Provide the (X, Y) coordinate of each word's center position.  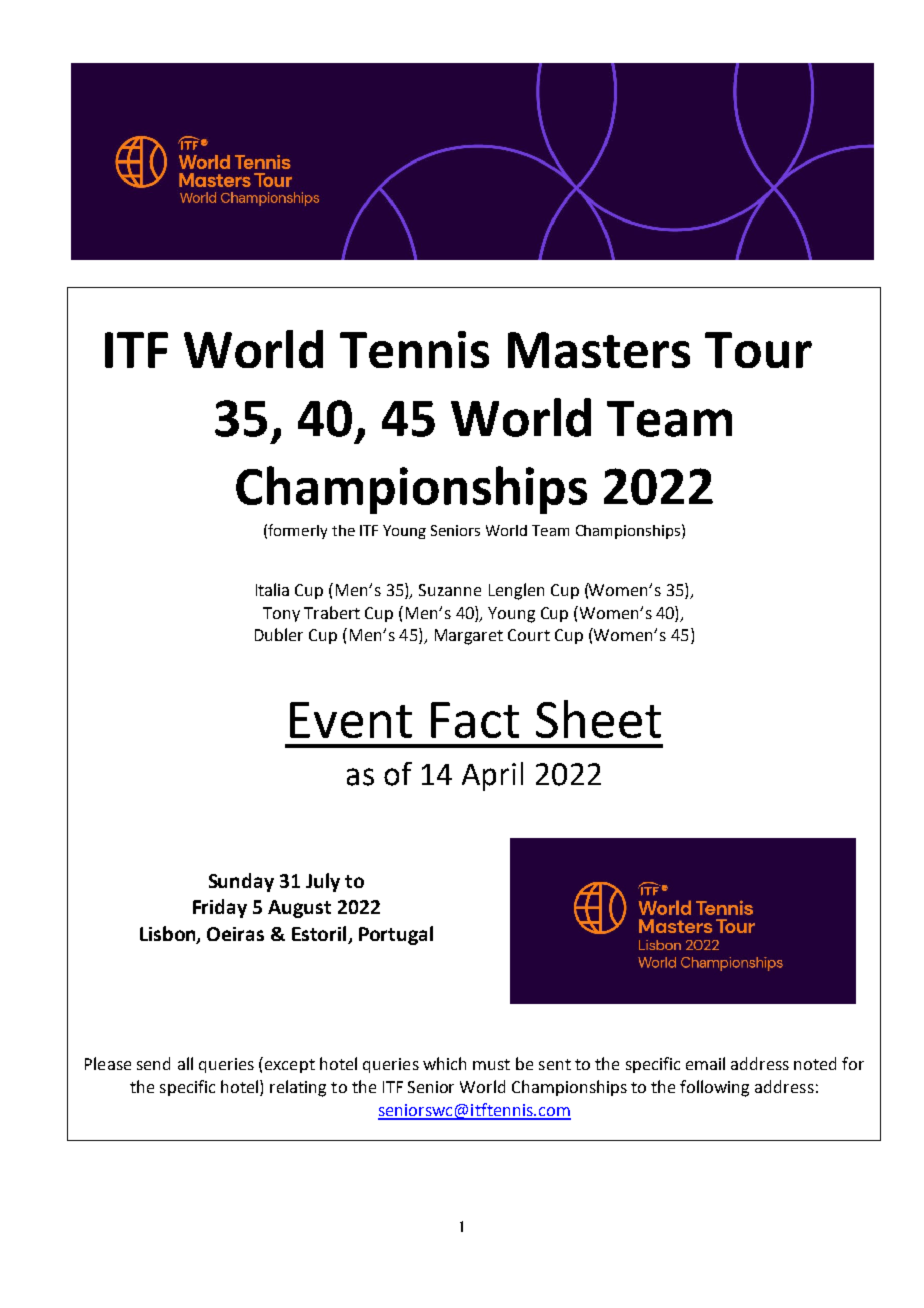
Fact (475, 720)
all (185, 1063)
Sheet (598, 719)
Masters (599, 350)
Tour (758, 350)
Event (351, 720)
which (444, 1063)
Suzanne (450, 590)
